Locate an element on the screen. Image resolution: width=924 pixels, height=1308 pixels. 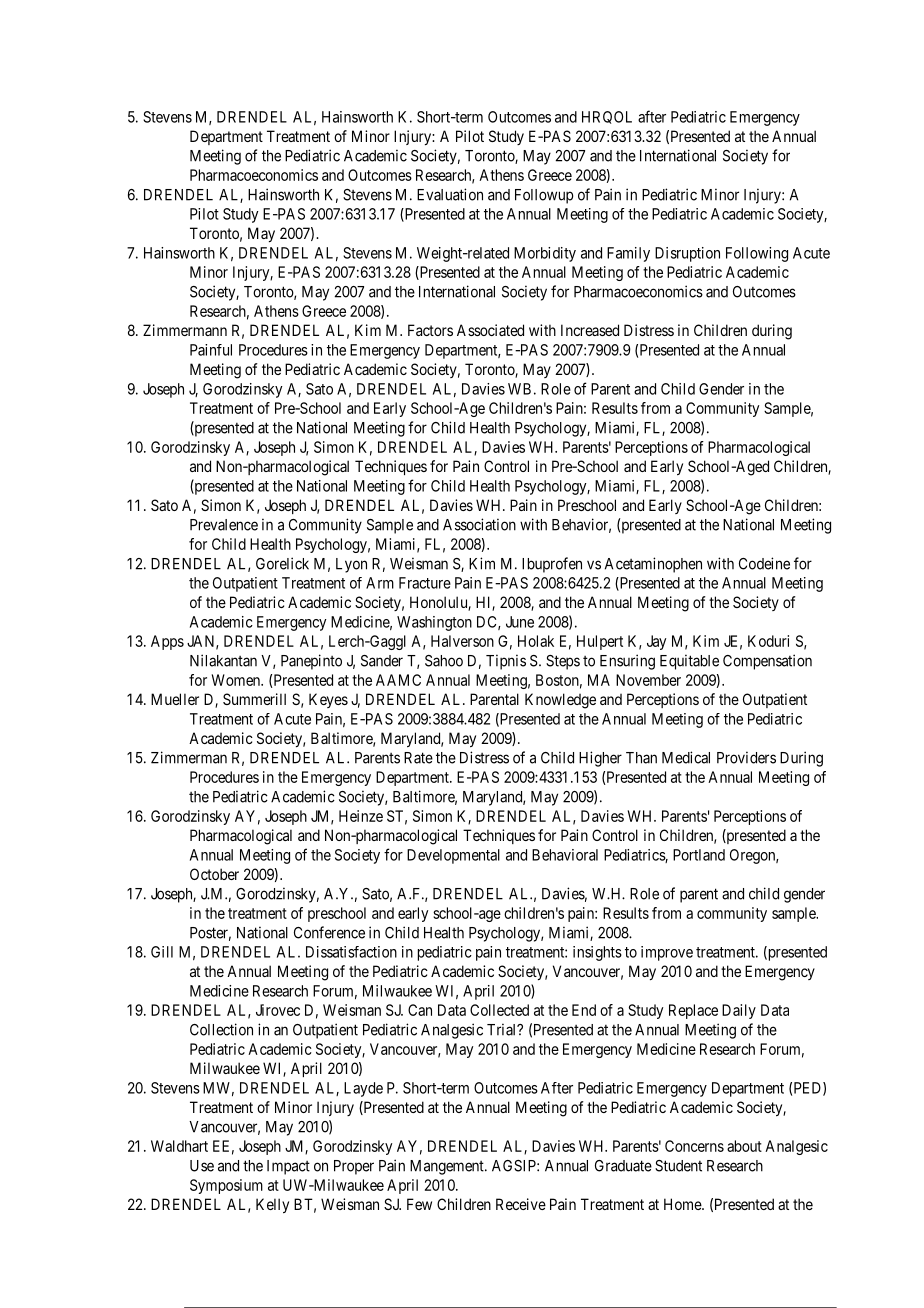
Acetaminophen is located at coordinates (653, 565).
